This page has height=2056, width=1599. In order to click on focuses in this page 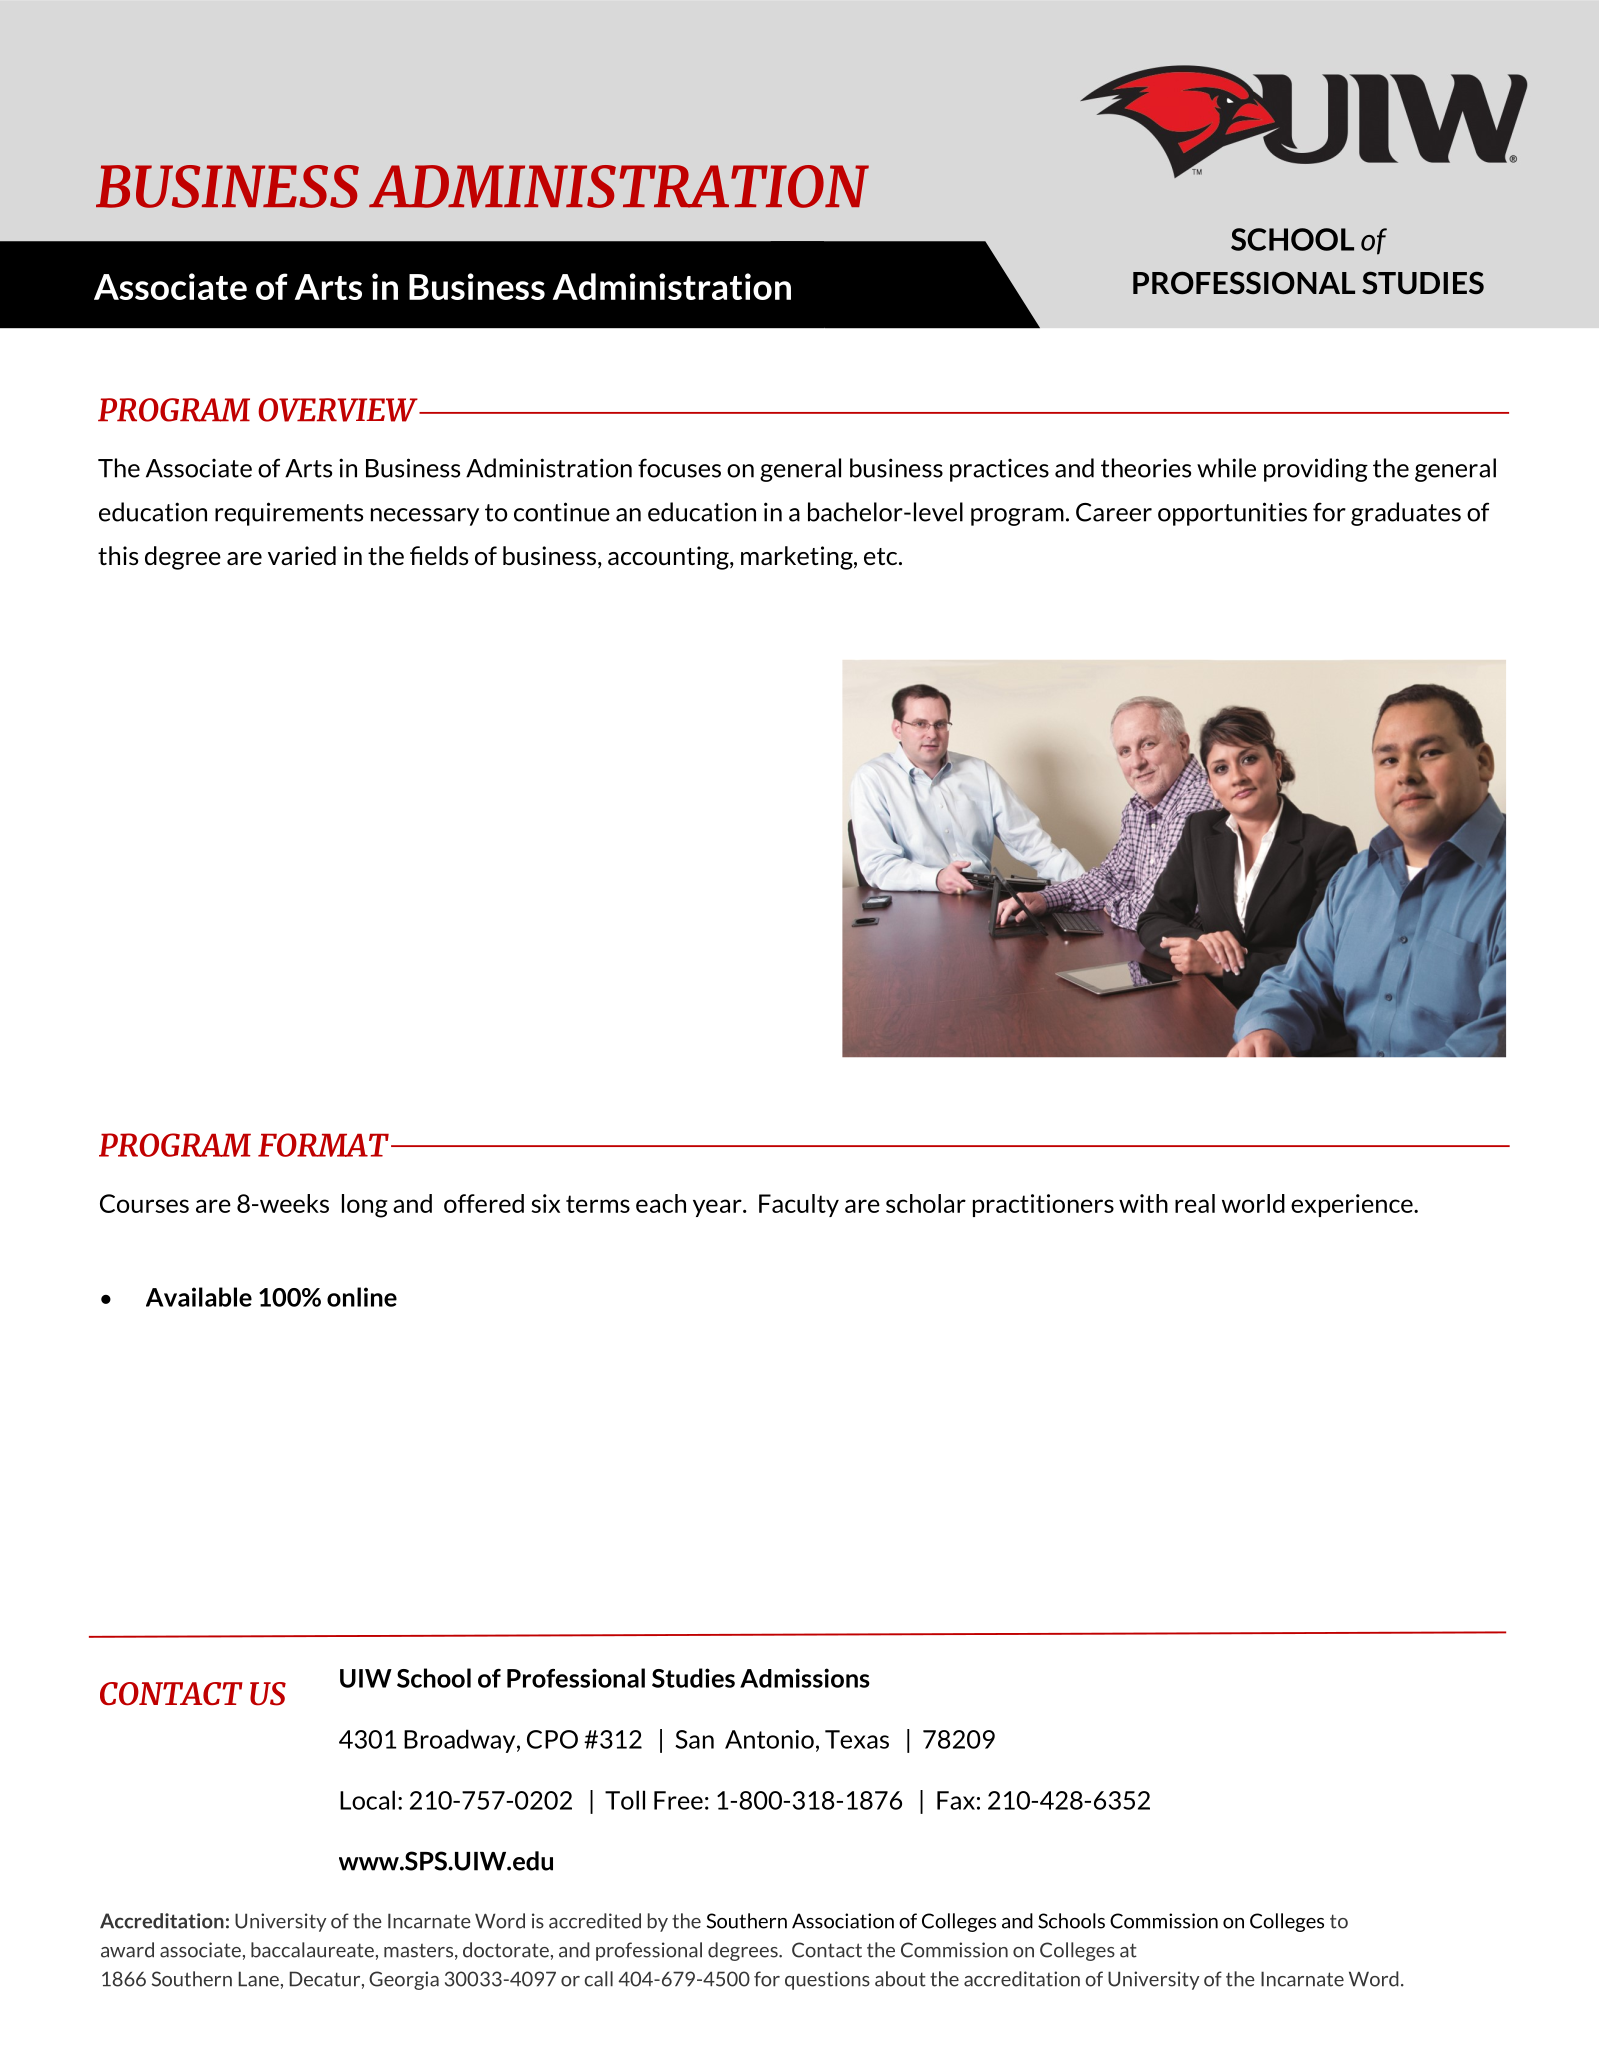, I will do `click(679, 468)`.
